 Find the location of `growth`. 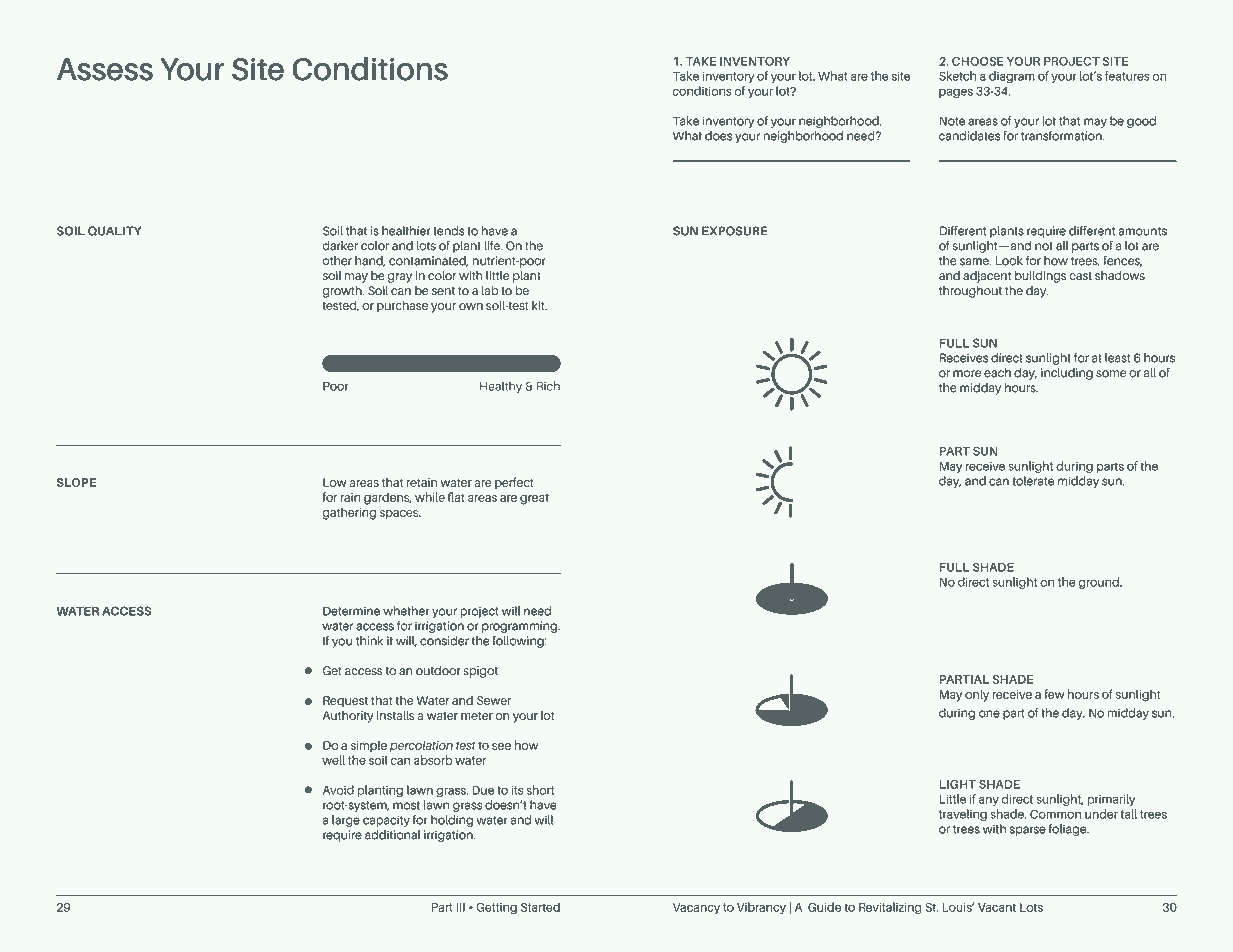

growth is located at coordinates (343, 292).
